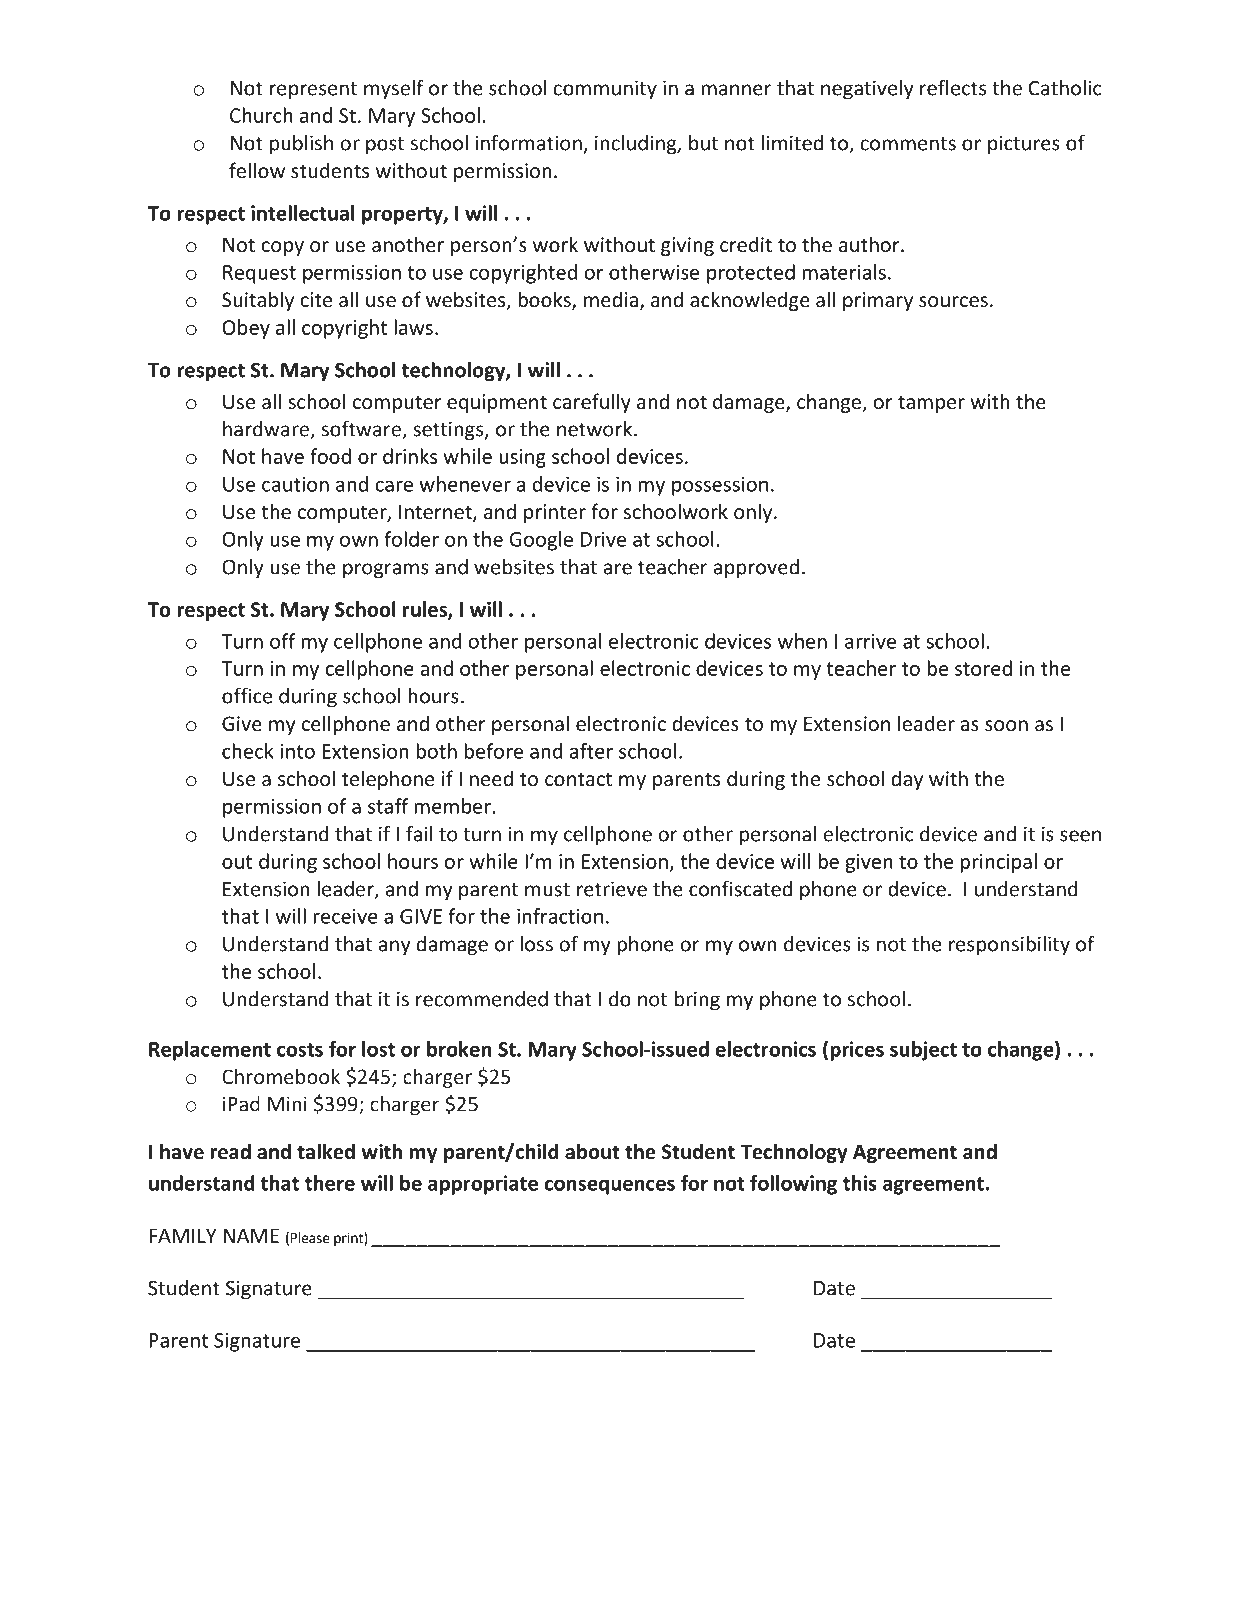  What do you see at coordinates (261, 115) in the screenshot?
I see `Church` at bounding box center [261, 115].
